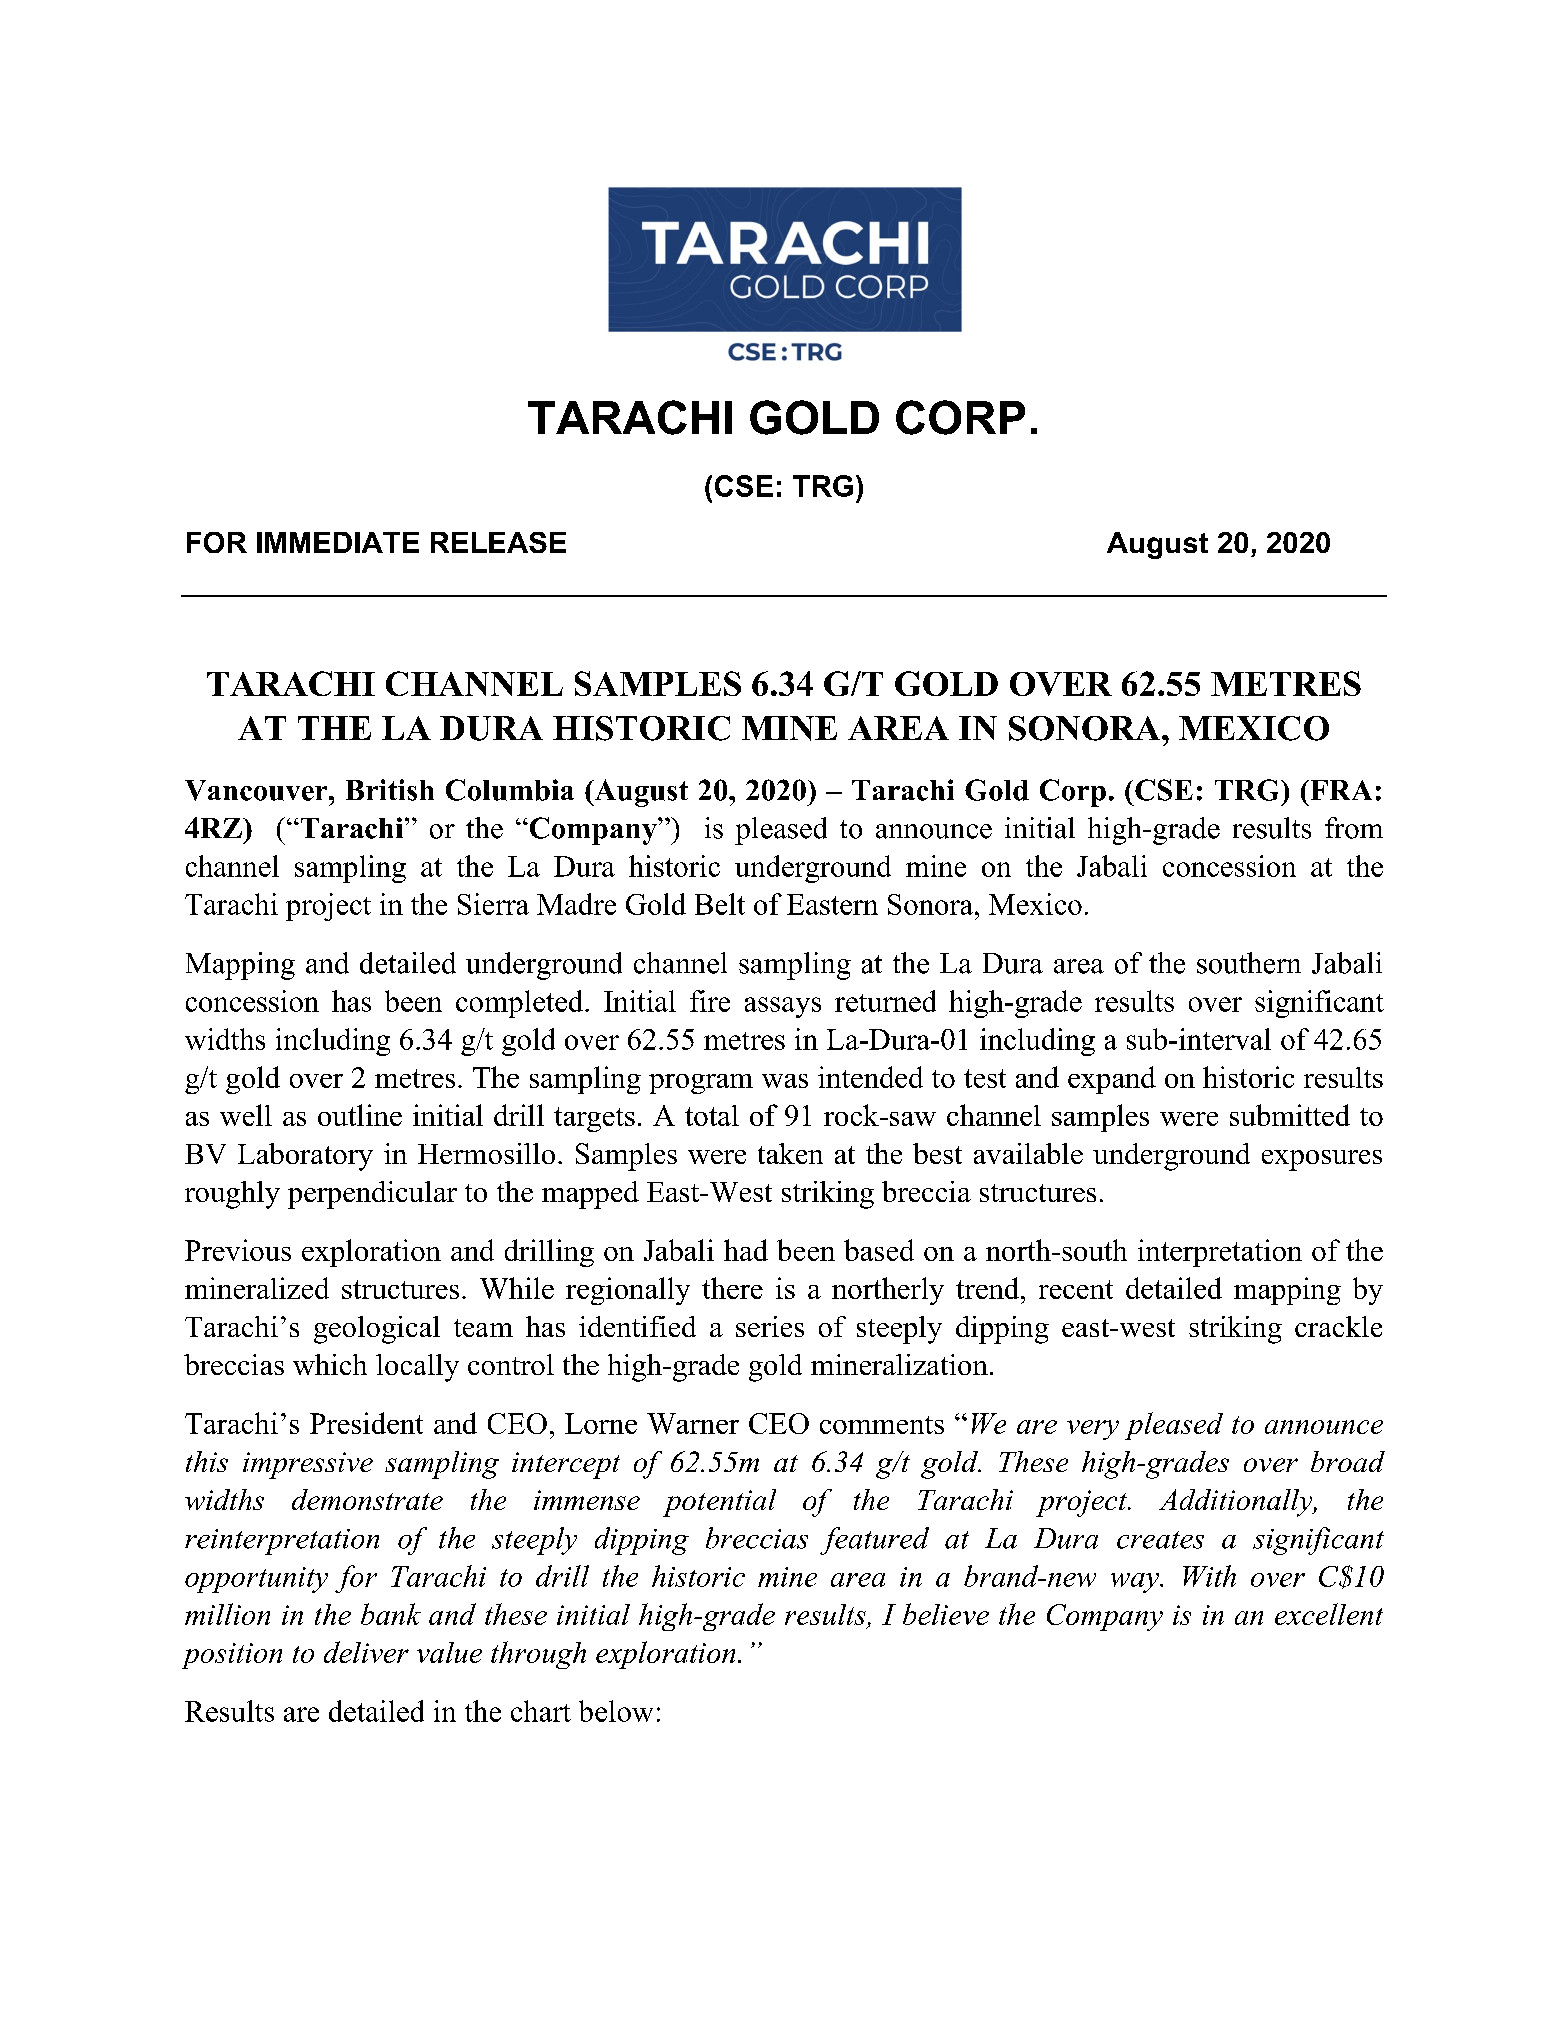 The image size is (1568, 2029). What do you see at coordinates (720, 904) in the screenshot?
I see `Belt` at bounding box center [720, 904].
